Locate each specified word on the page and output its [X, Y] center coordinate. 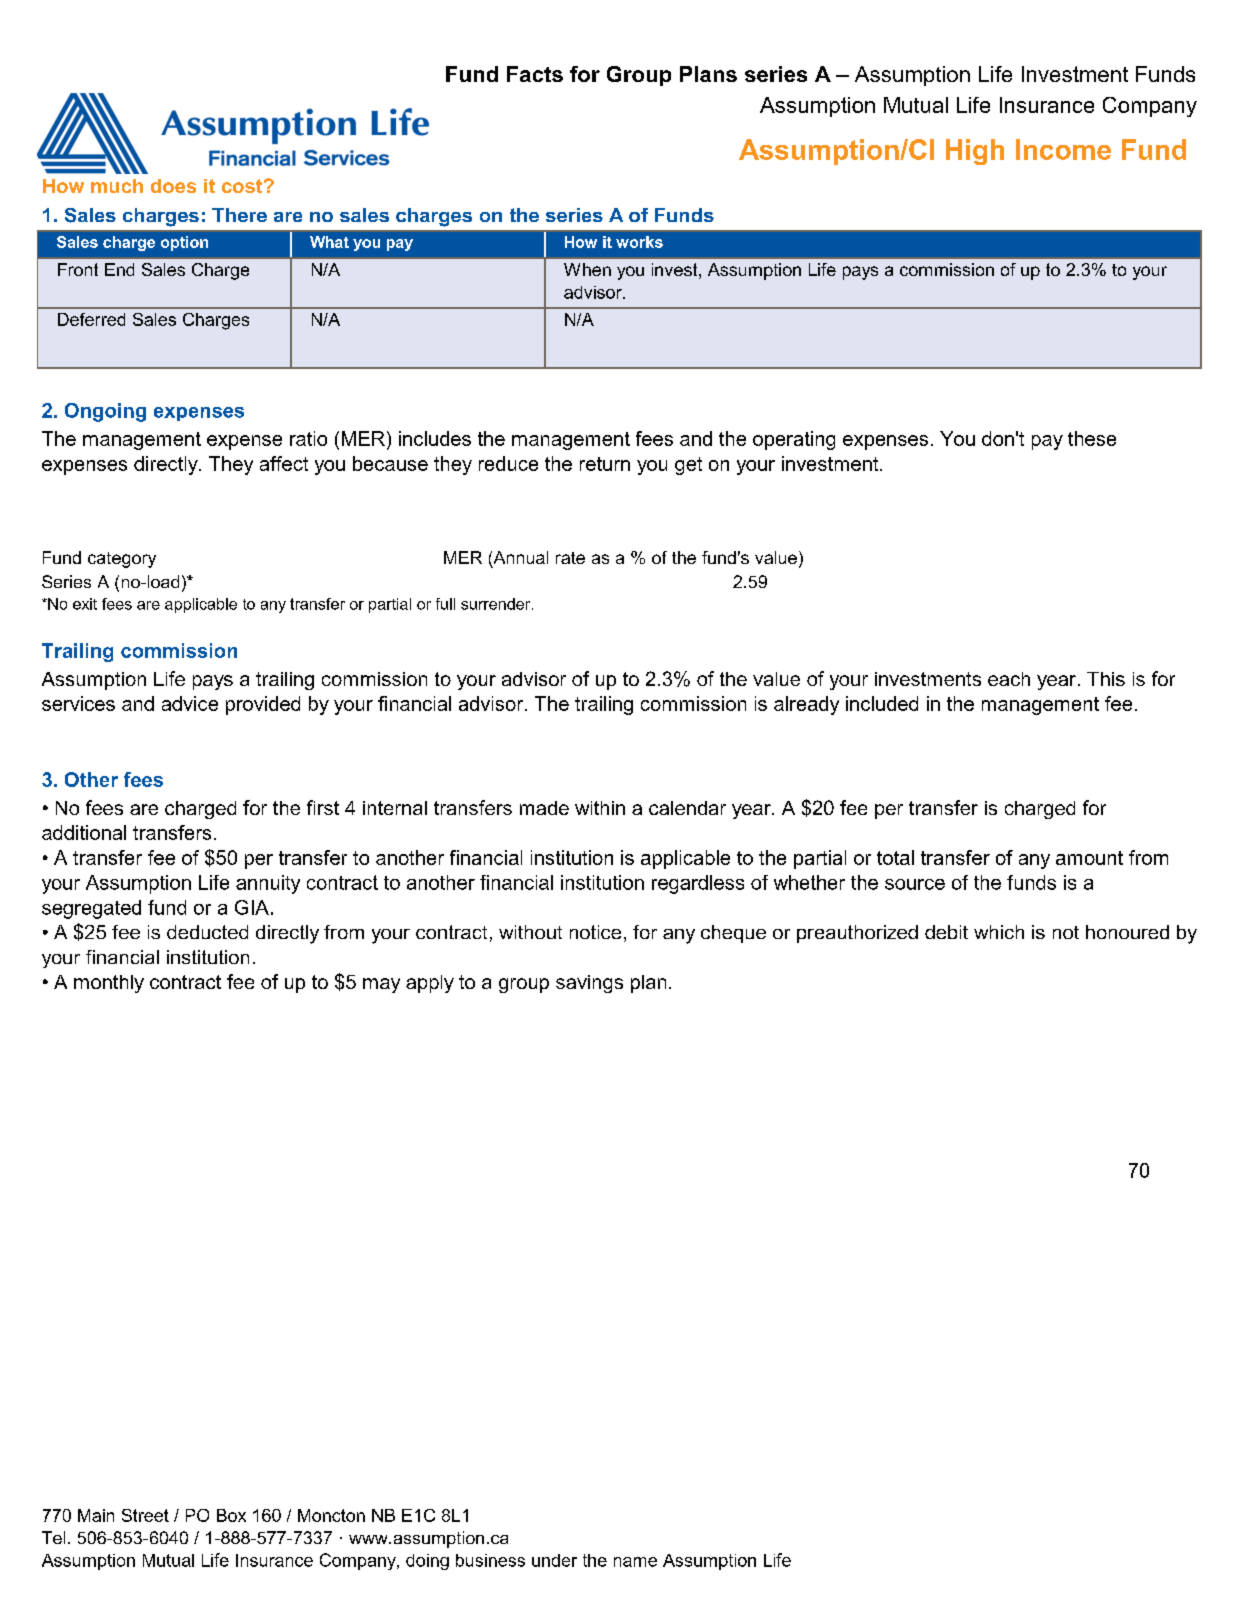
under [554, 1560]
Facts [535, 74]
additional [84, 832]
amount [1089, 858]
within [600, 808]
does [173, 186]
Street [145, 1515]
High [975, 152]
